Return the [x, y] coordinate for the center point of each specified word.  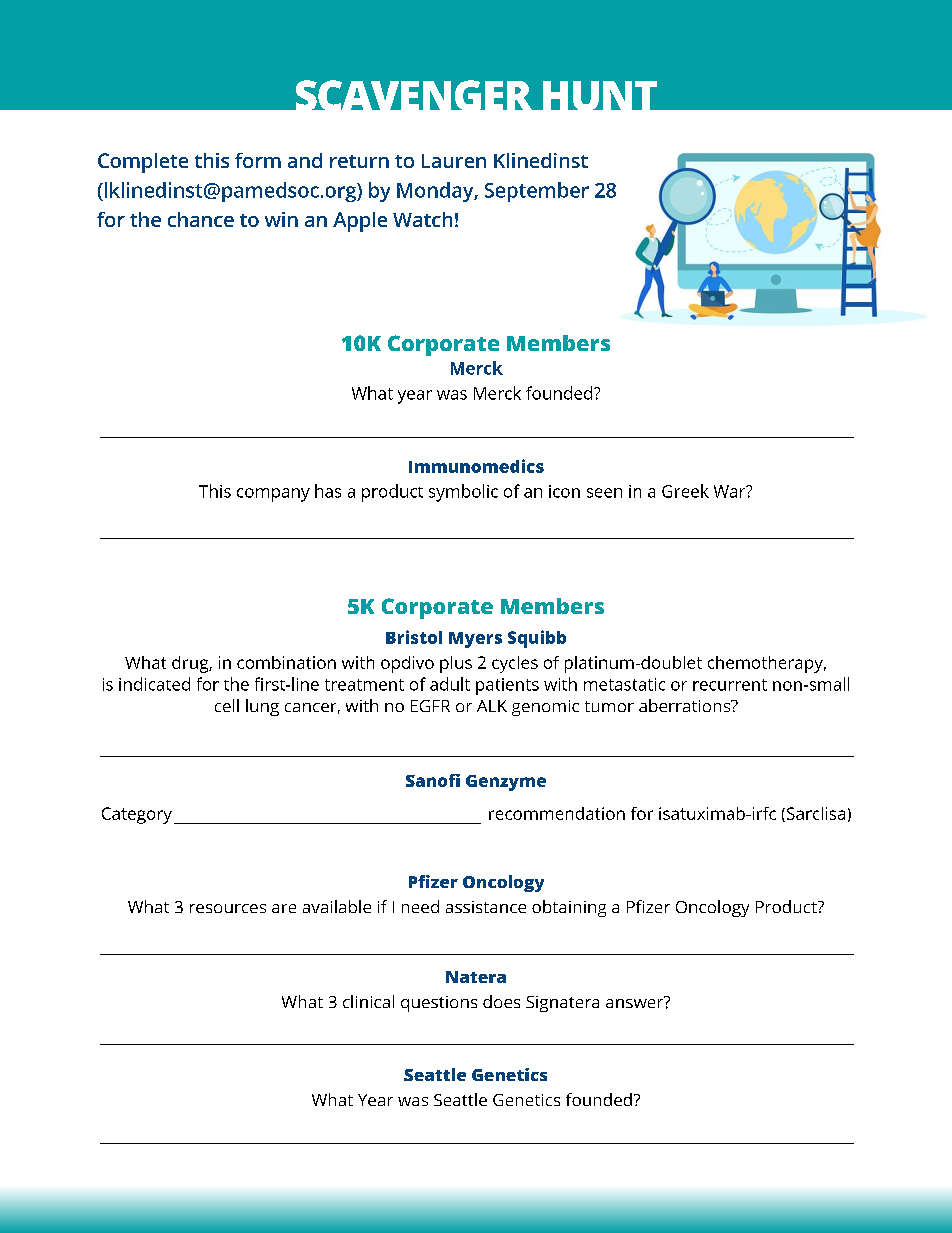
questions [439, 1004]
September [537, 192]
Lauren [454, 161]
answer [636, 1002]
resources [228, 908]
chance [201, 219]
